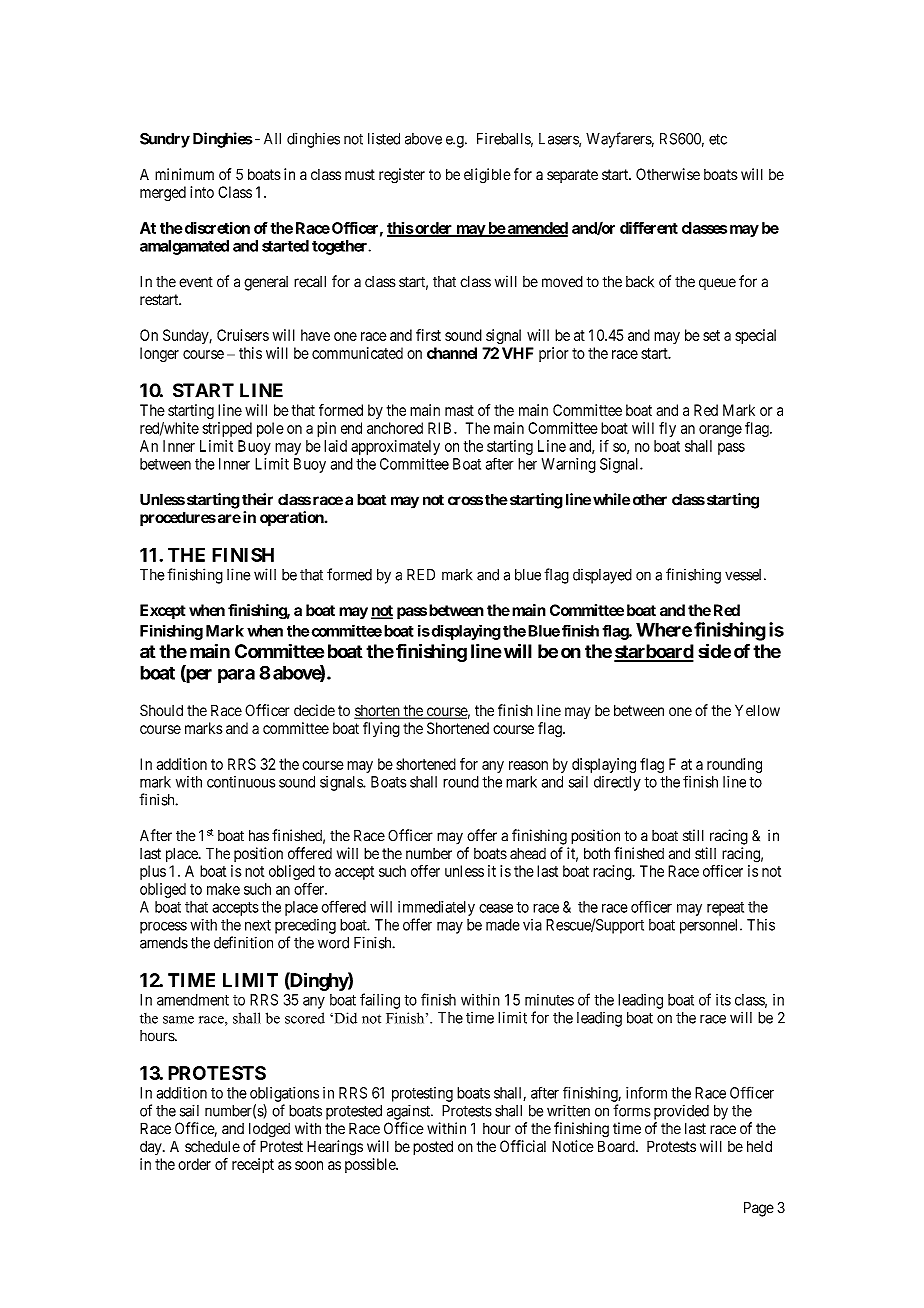 This screenshot has width=924, height=1308. Describe the element at coordinates (381, 730) in the screenshot. I see `flying` at that location.
